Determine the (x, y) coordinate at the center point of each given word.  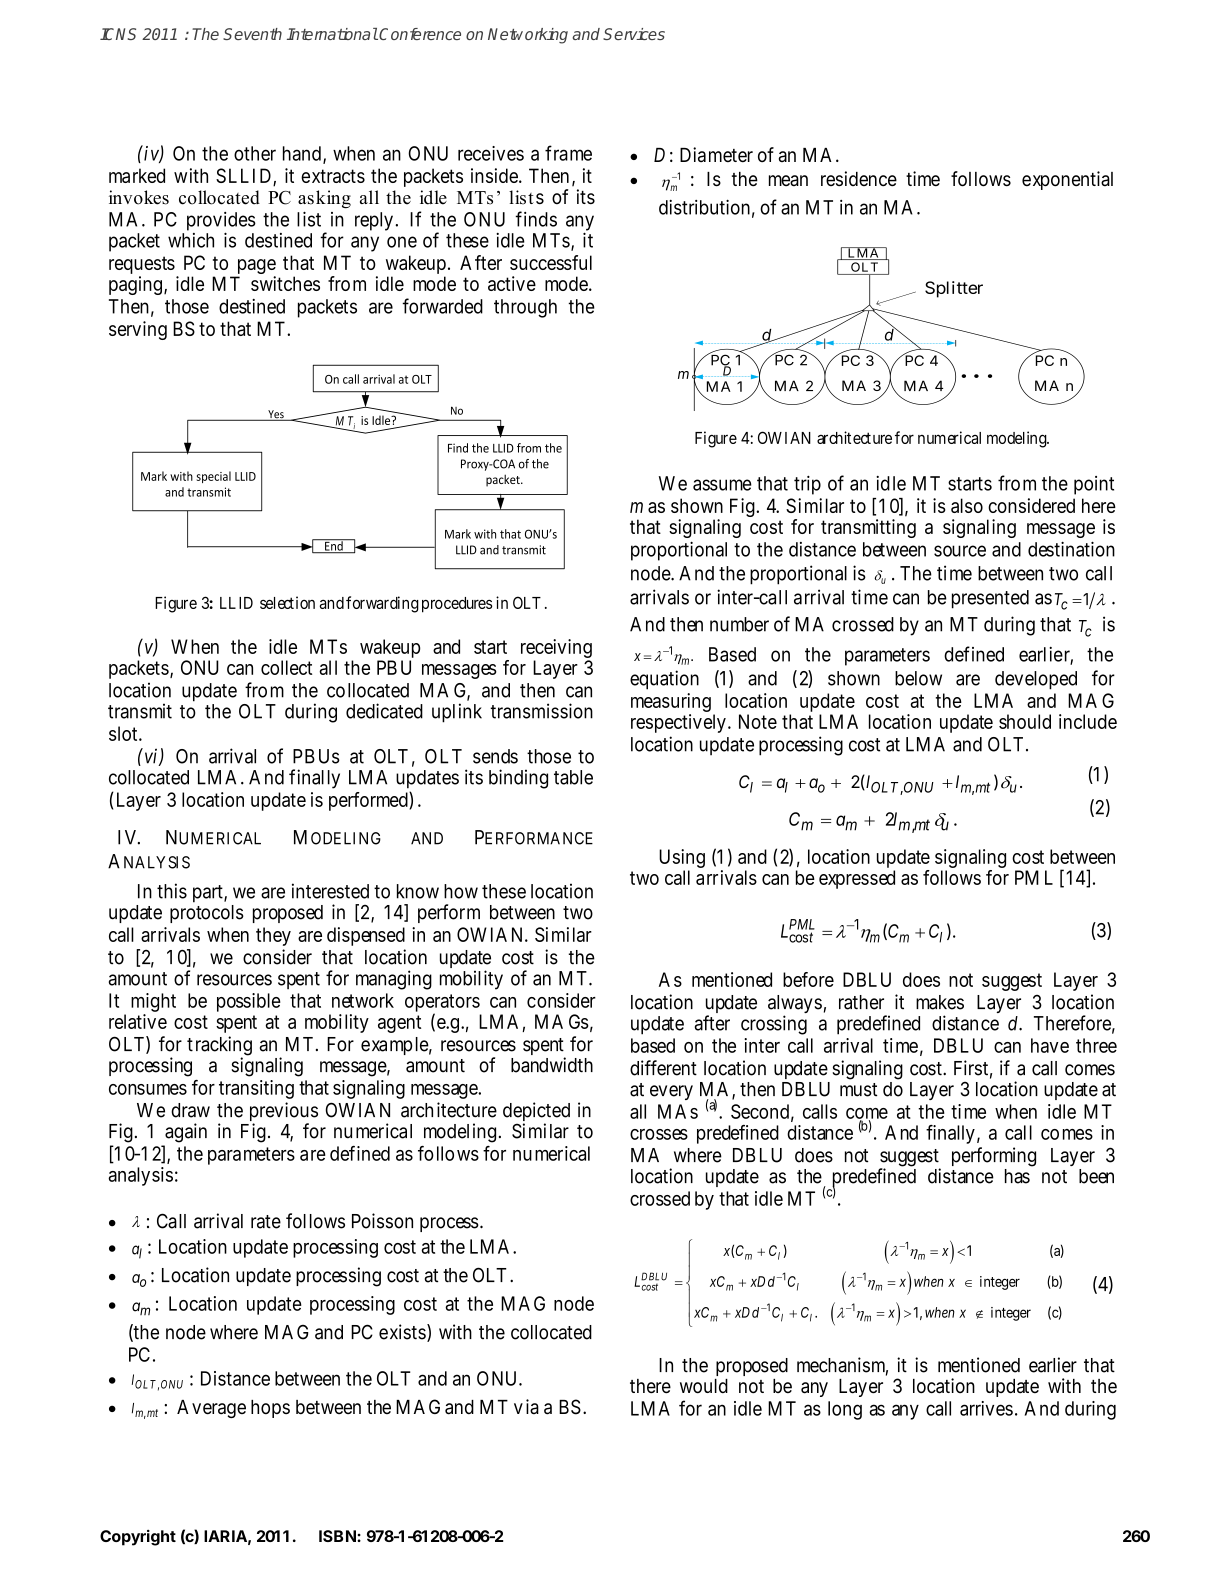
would (704, 1386)
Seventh (252, 34)
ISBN (338, 1536)
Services (634, 34)
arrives (986, 1408)
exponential (1067, 180)
